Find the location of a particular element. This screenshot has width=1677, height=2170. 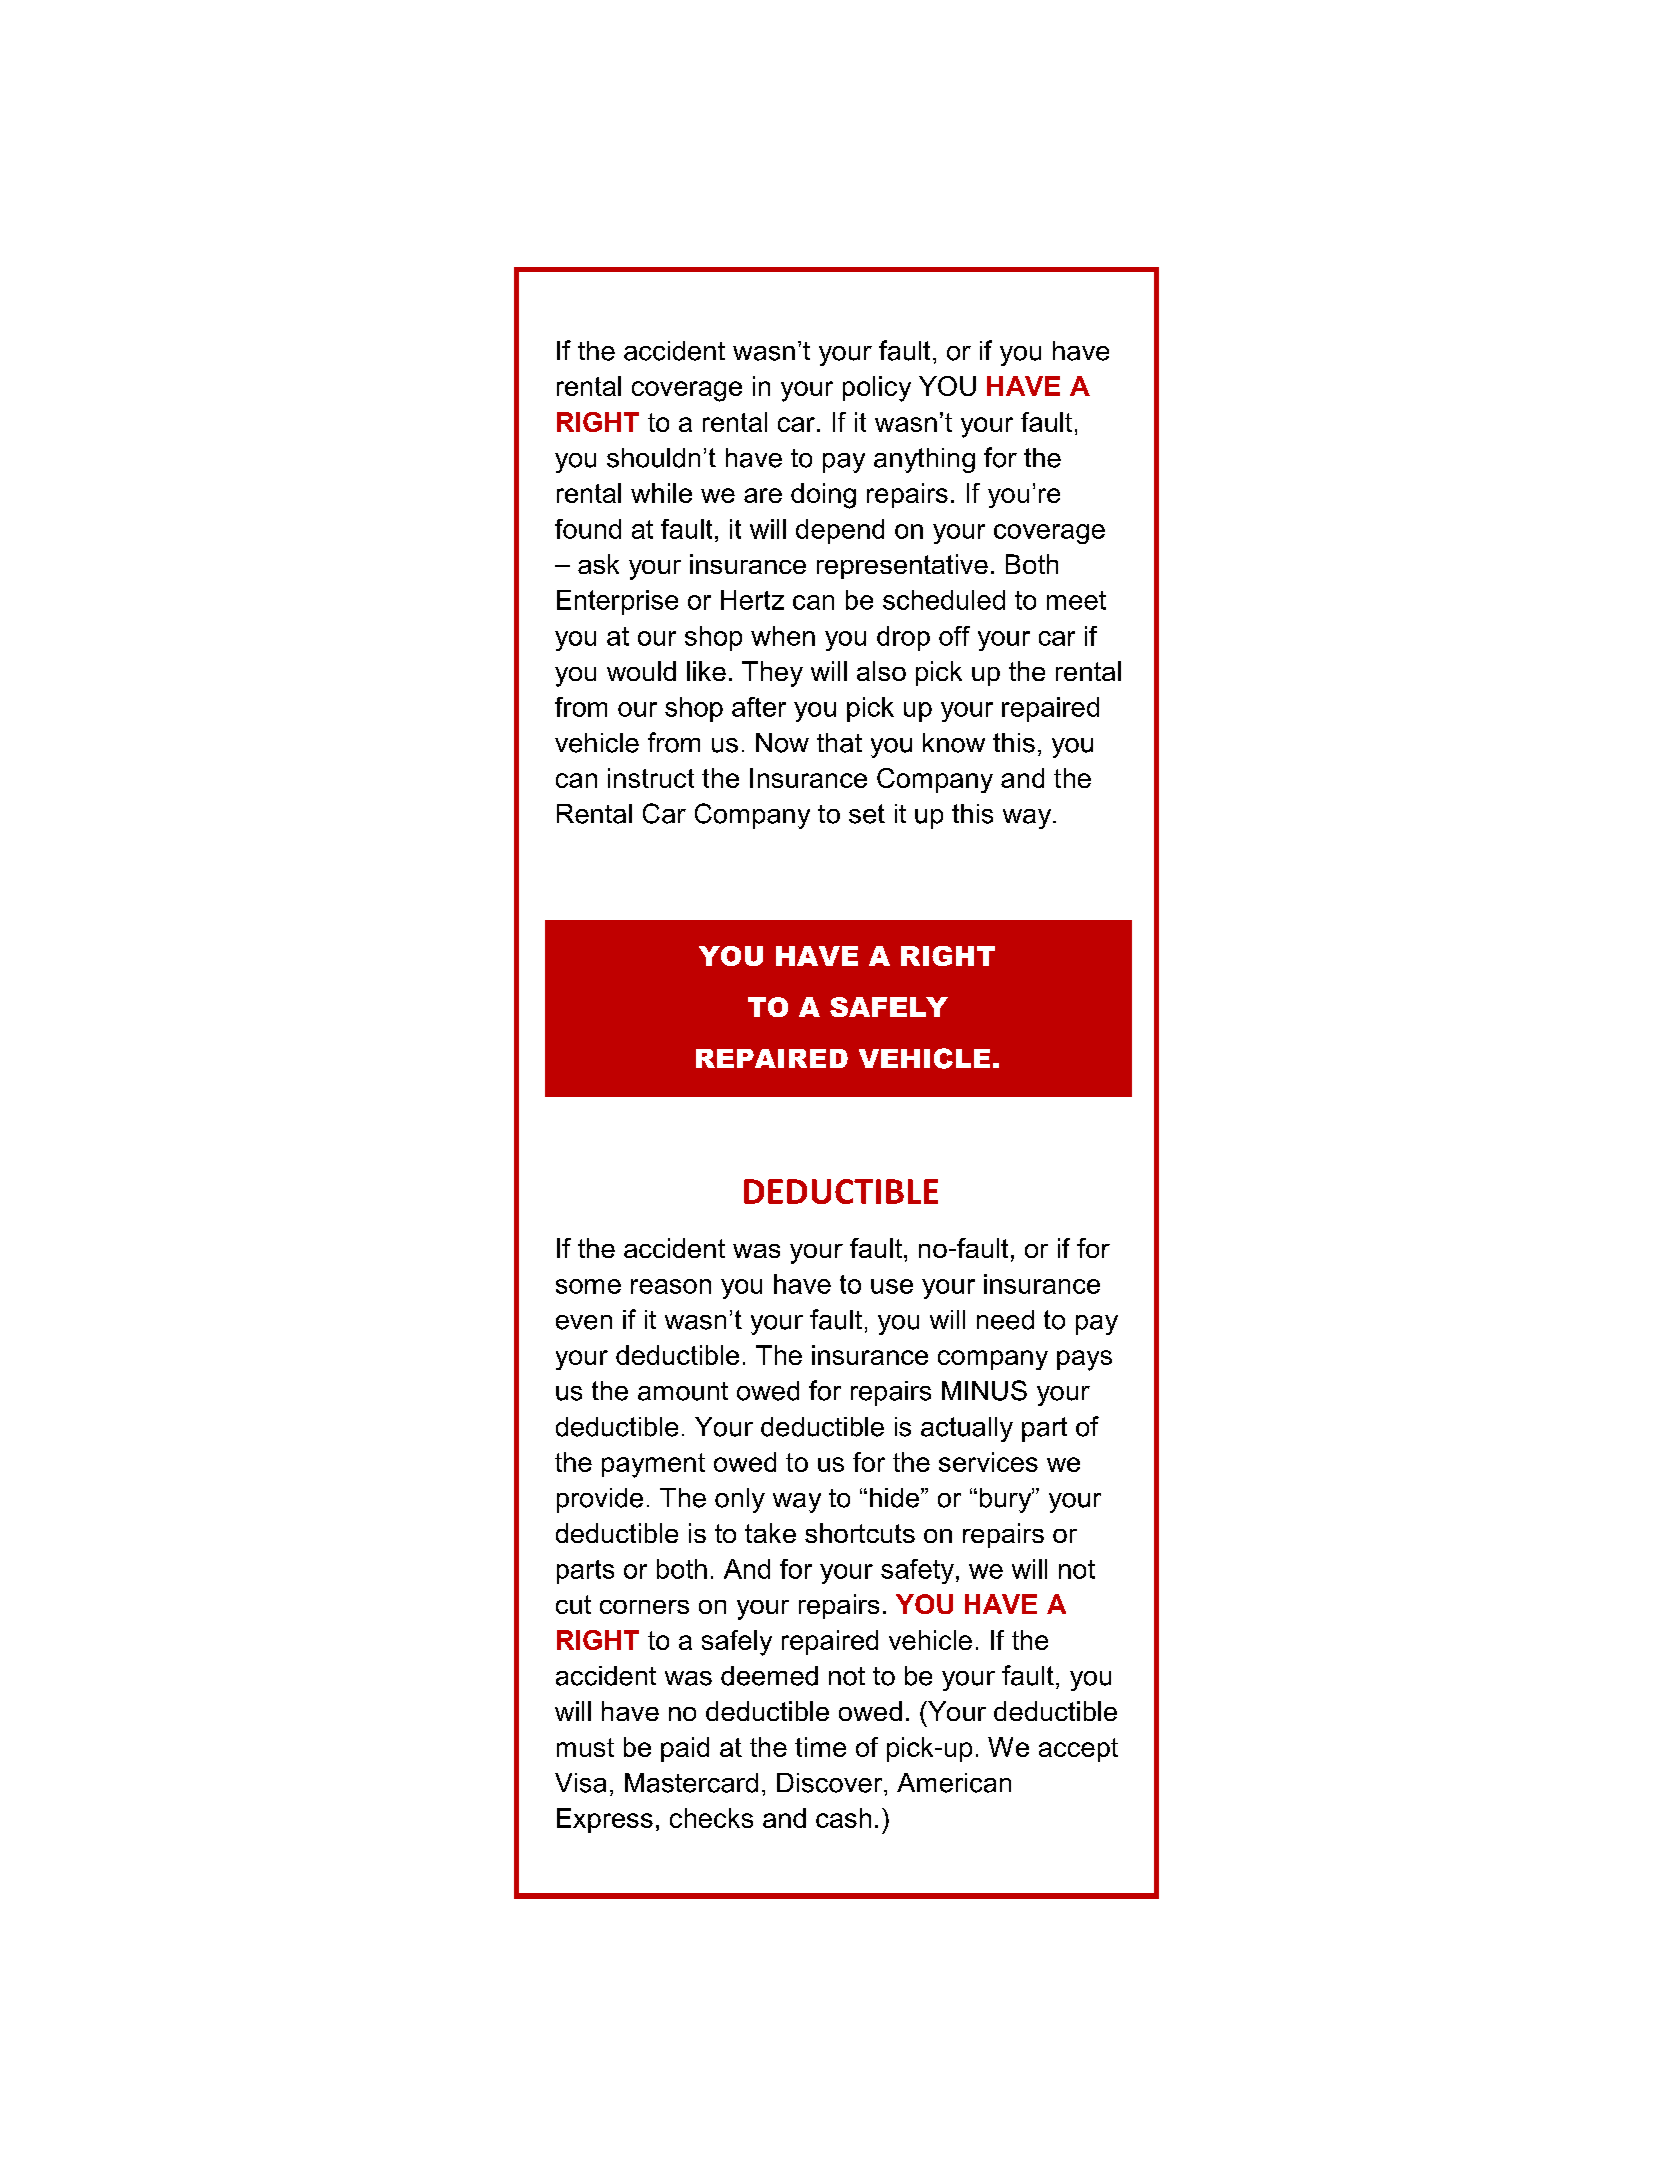

instruct is located at coordinates (651, 778).
